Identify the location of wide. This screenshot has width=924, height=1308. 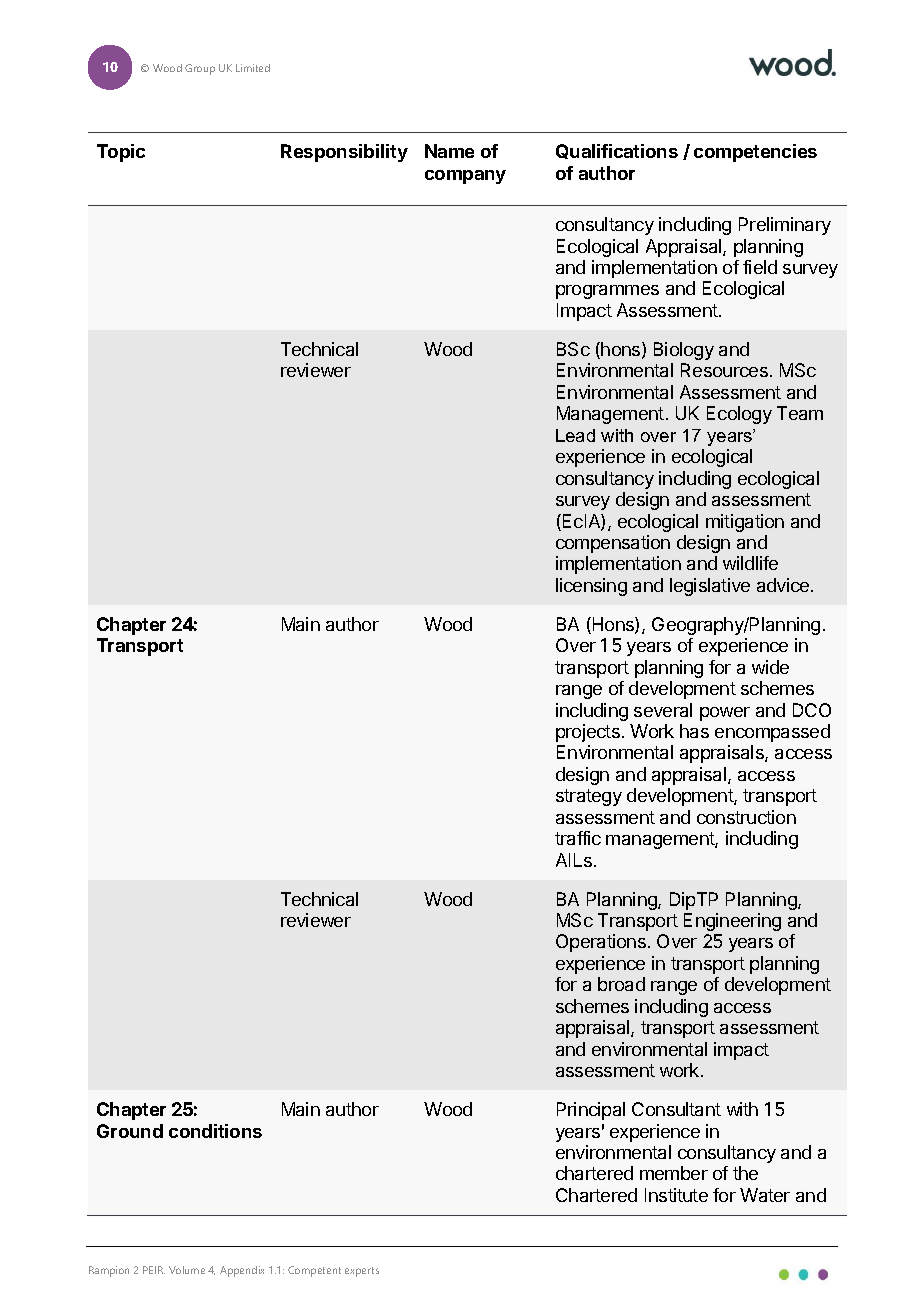
(770, 667).
